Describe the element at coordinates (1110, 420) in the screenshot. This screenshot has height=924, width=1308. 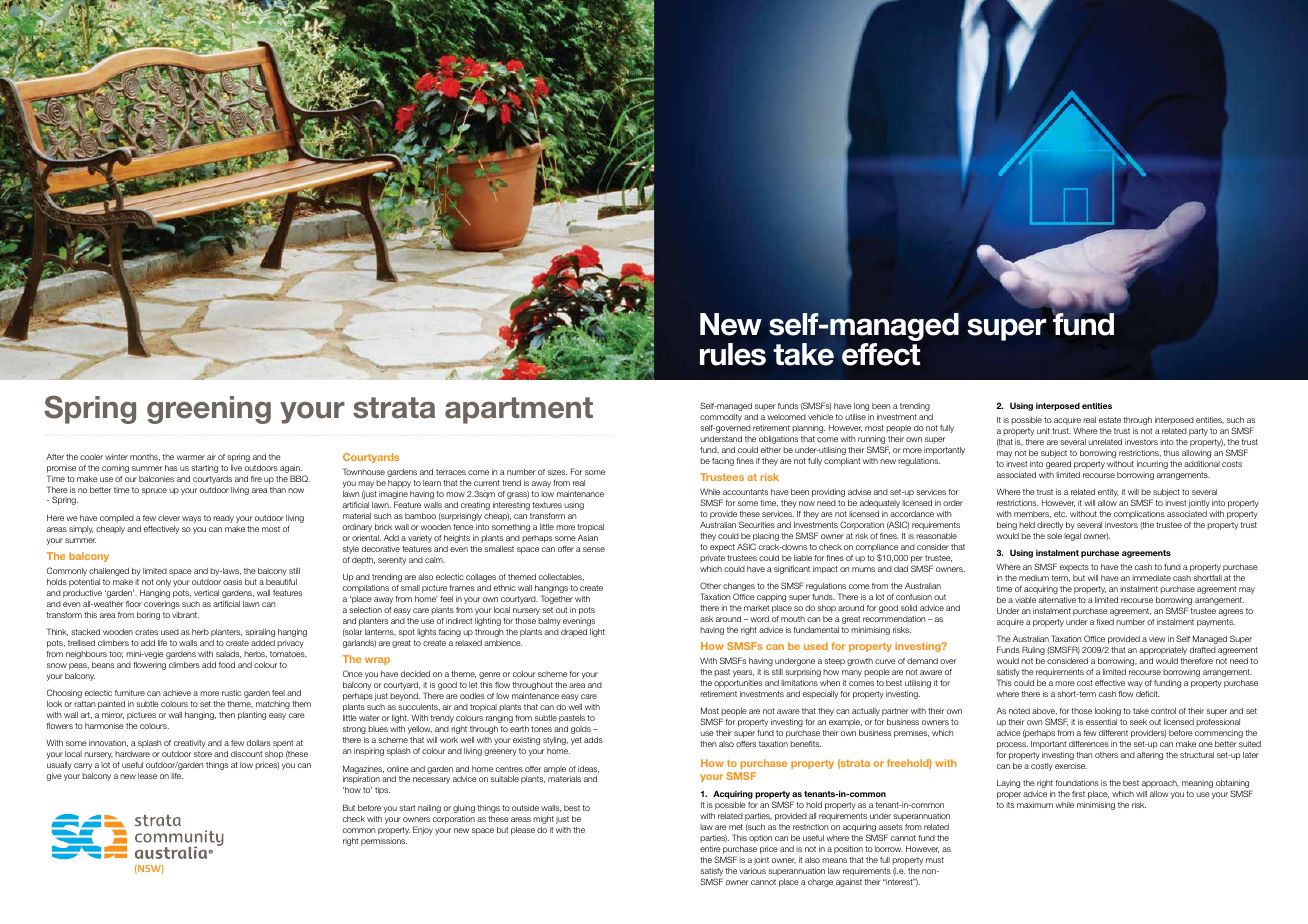
I see `estate` at that location.
